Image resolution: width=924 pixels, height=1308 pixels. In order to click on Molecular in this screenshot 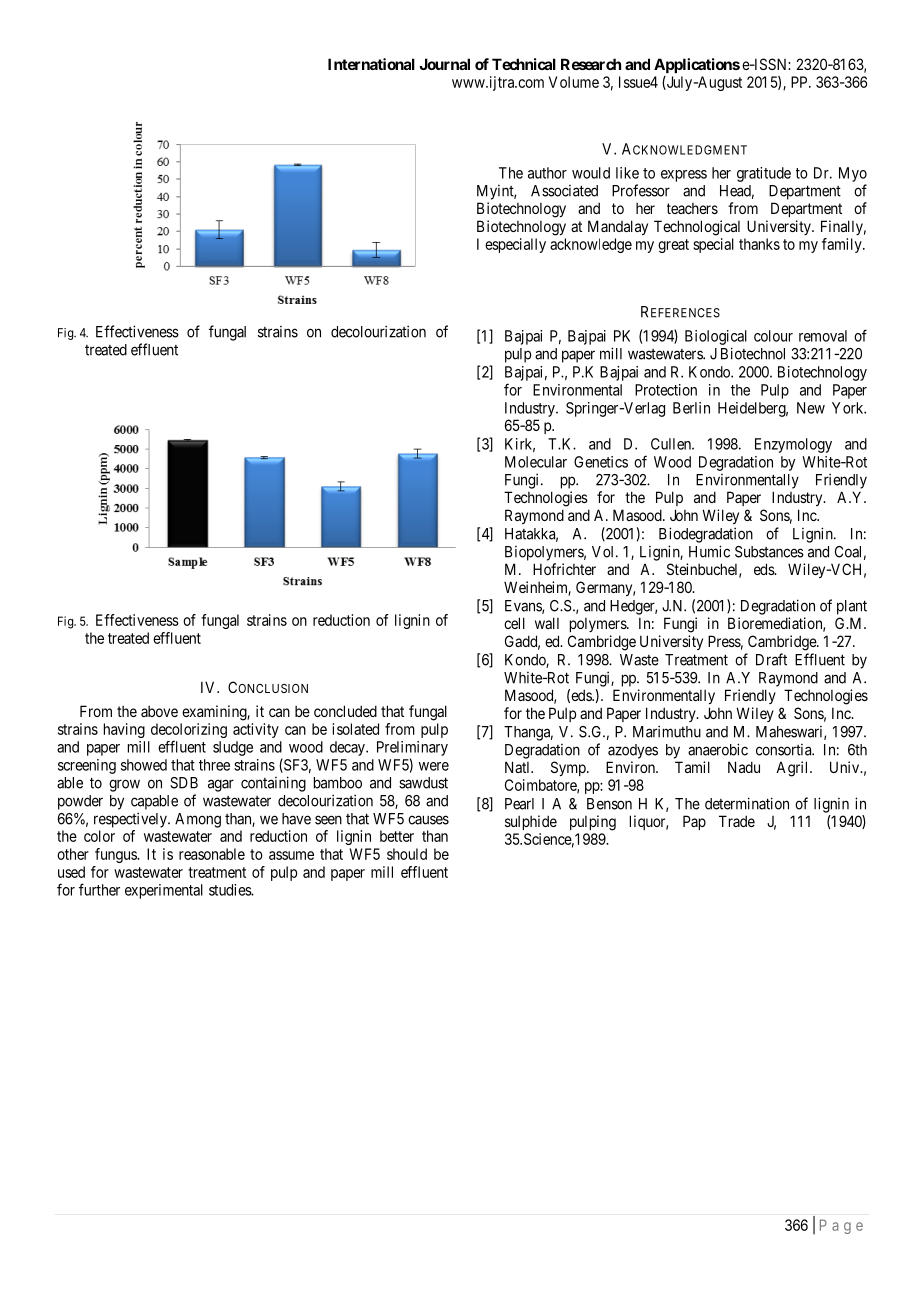, I will do `click(536, 462)`.
